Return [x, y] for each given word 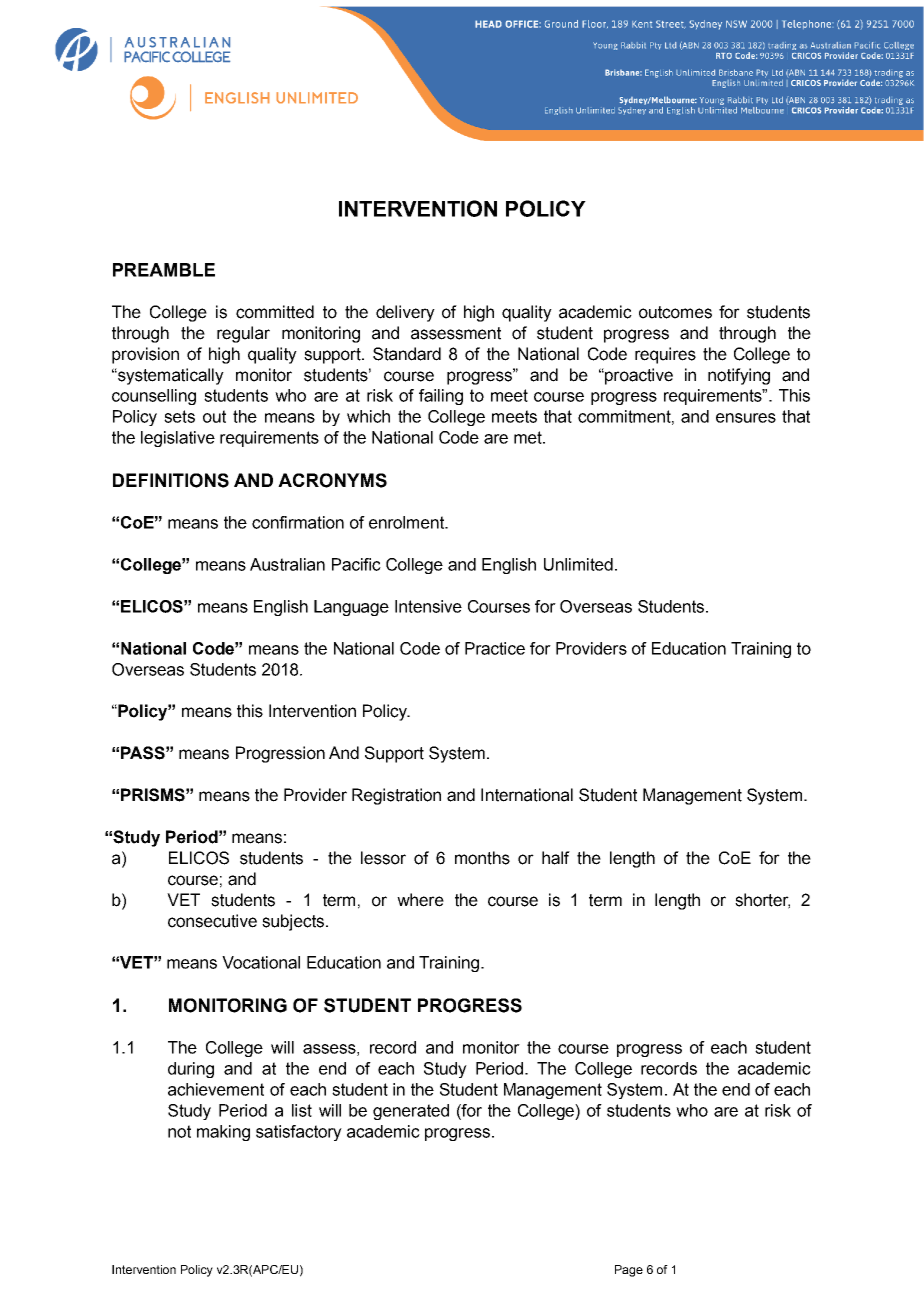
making [223, 1133]
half [556, 858]
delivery [405, 313]
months [482, 858]
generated [411, 1112]
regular [243, 334]
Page [629, 1271]
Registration [396, 796]
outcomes [675, 312]
